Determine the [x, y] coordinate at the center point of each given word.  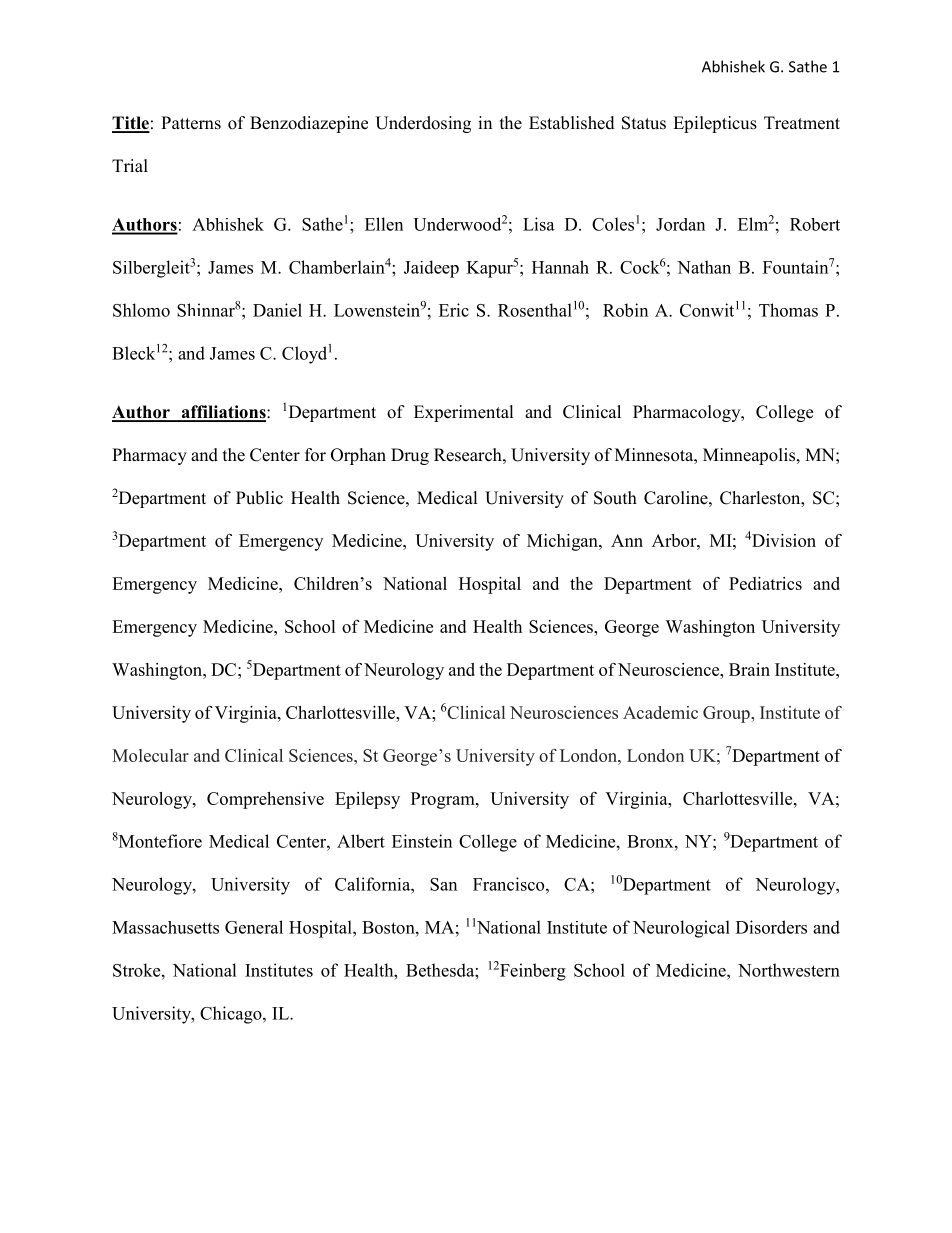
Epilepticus [715, 124]
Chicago [232, 1015]
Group [727, 714]
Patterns [191, 123]
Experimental [464, 413]
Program [444, 800]
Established [572, 123]
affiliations [223, 413]
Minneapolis [750, 456]
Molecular [150, 755]
